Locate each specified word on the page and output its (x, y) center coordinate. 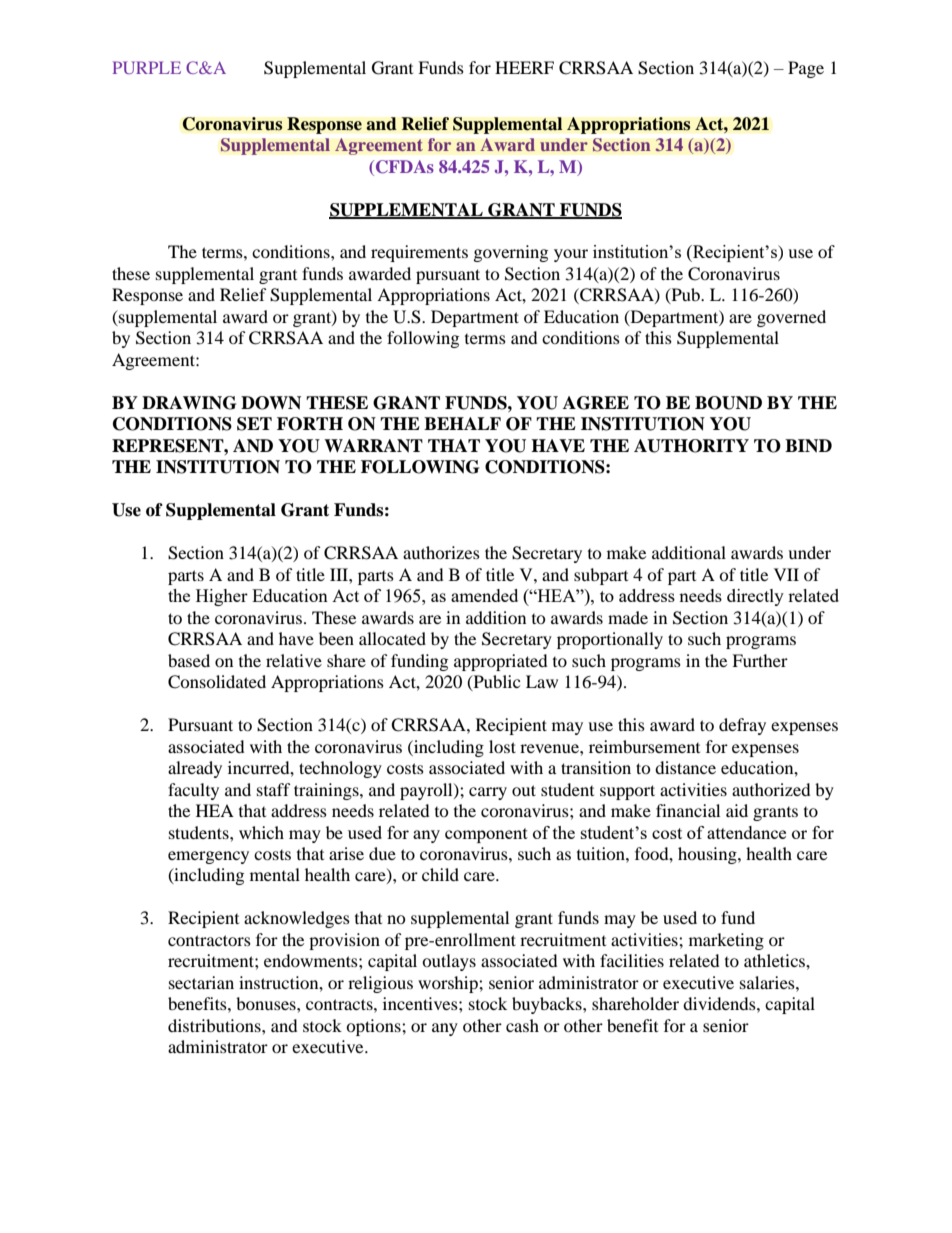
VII (786, 574)
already (195, 769)
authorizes (441, 552)
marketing (726, 941)
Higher (222, 597)
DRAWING (189, 403)
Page (806, 69)
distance (685, 767)
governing (511, 253)
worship (449, 984)
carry (488, 793)
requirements (419, 253)
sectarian (201, 982)
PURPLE (147, 67)
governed (791, 318)
